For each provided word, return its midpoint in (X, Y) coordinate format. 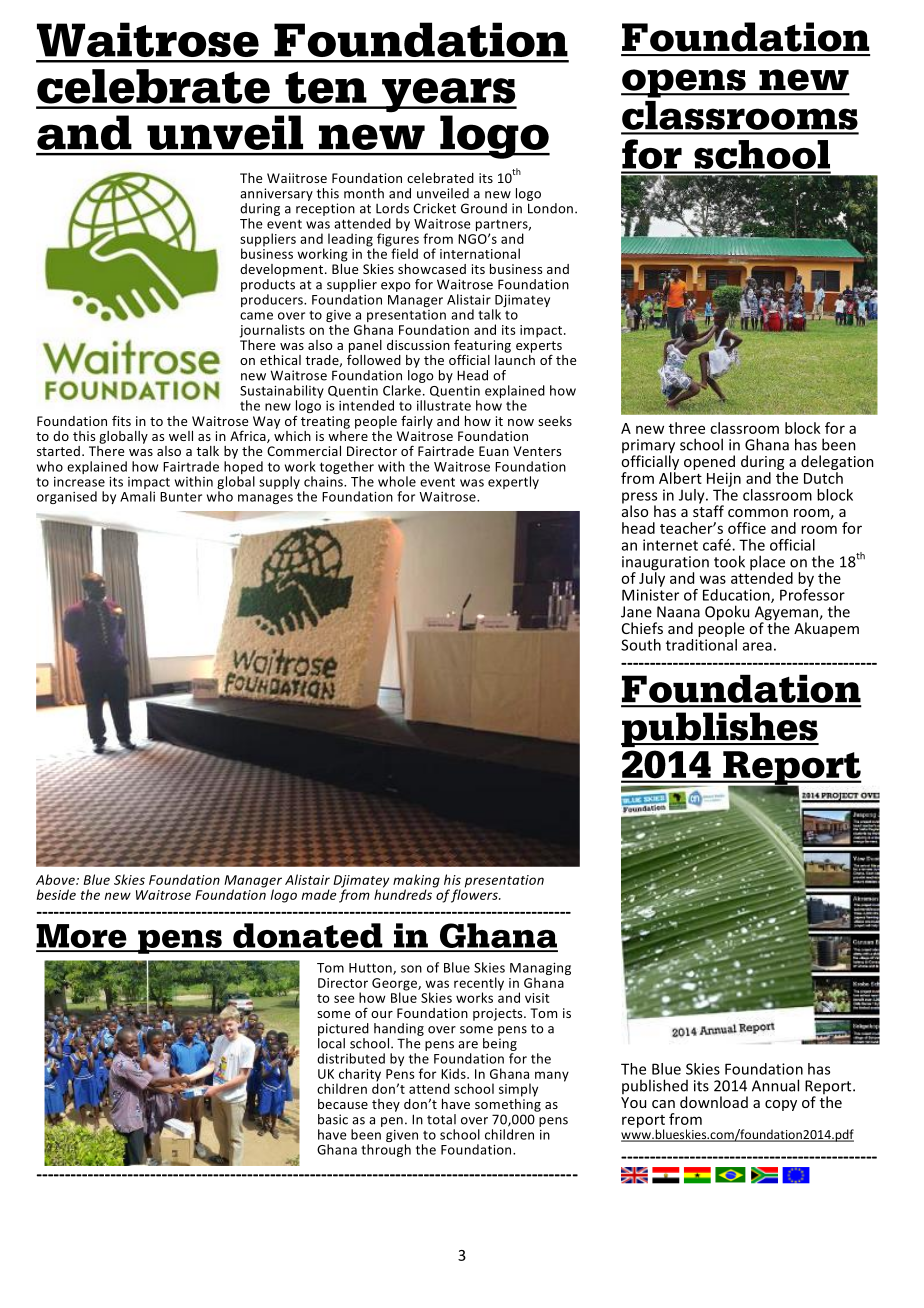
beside (56, 894)
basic (333, 1119)
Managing (540, 970)
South (641, 645)
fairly (417, 422)
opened (709, 464)
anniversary (276, 194)
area (757, 646)
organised (67, 497)
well (181, 436)
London (551, 207)
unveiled (443, 193)
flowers (475, 895)
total (441, 1119)
